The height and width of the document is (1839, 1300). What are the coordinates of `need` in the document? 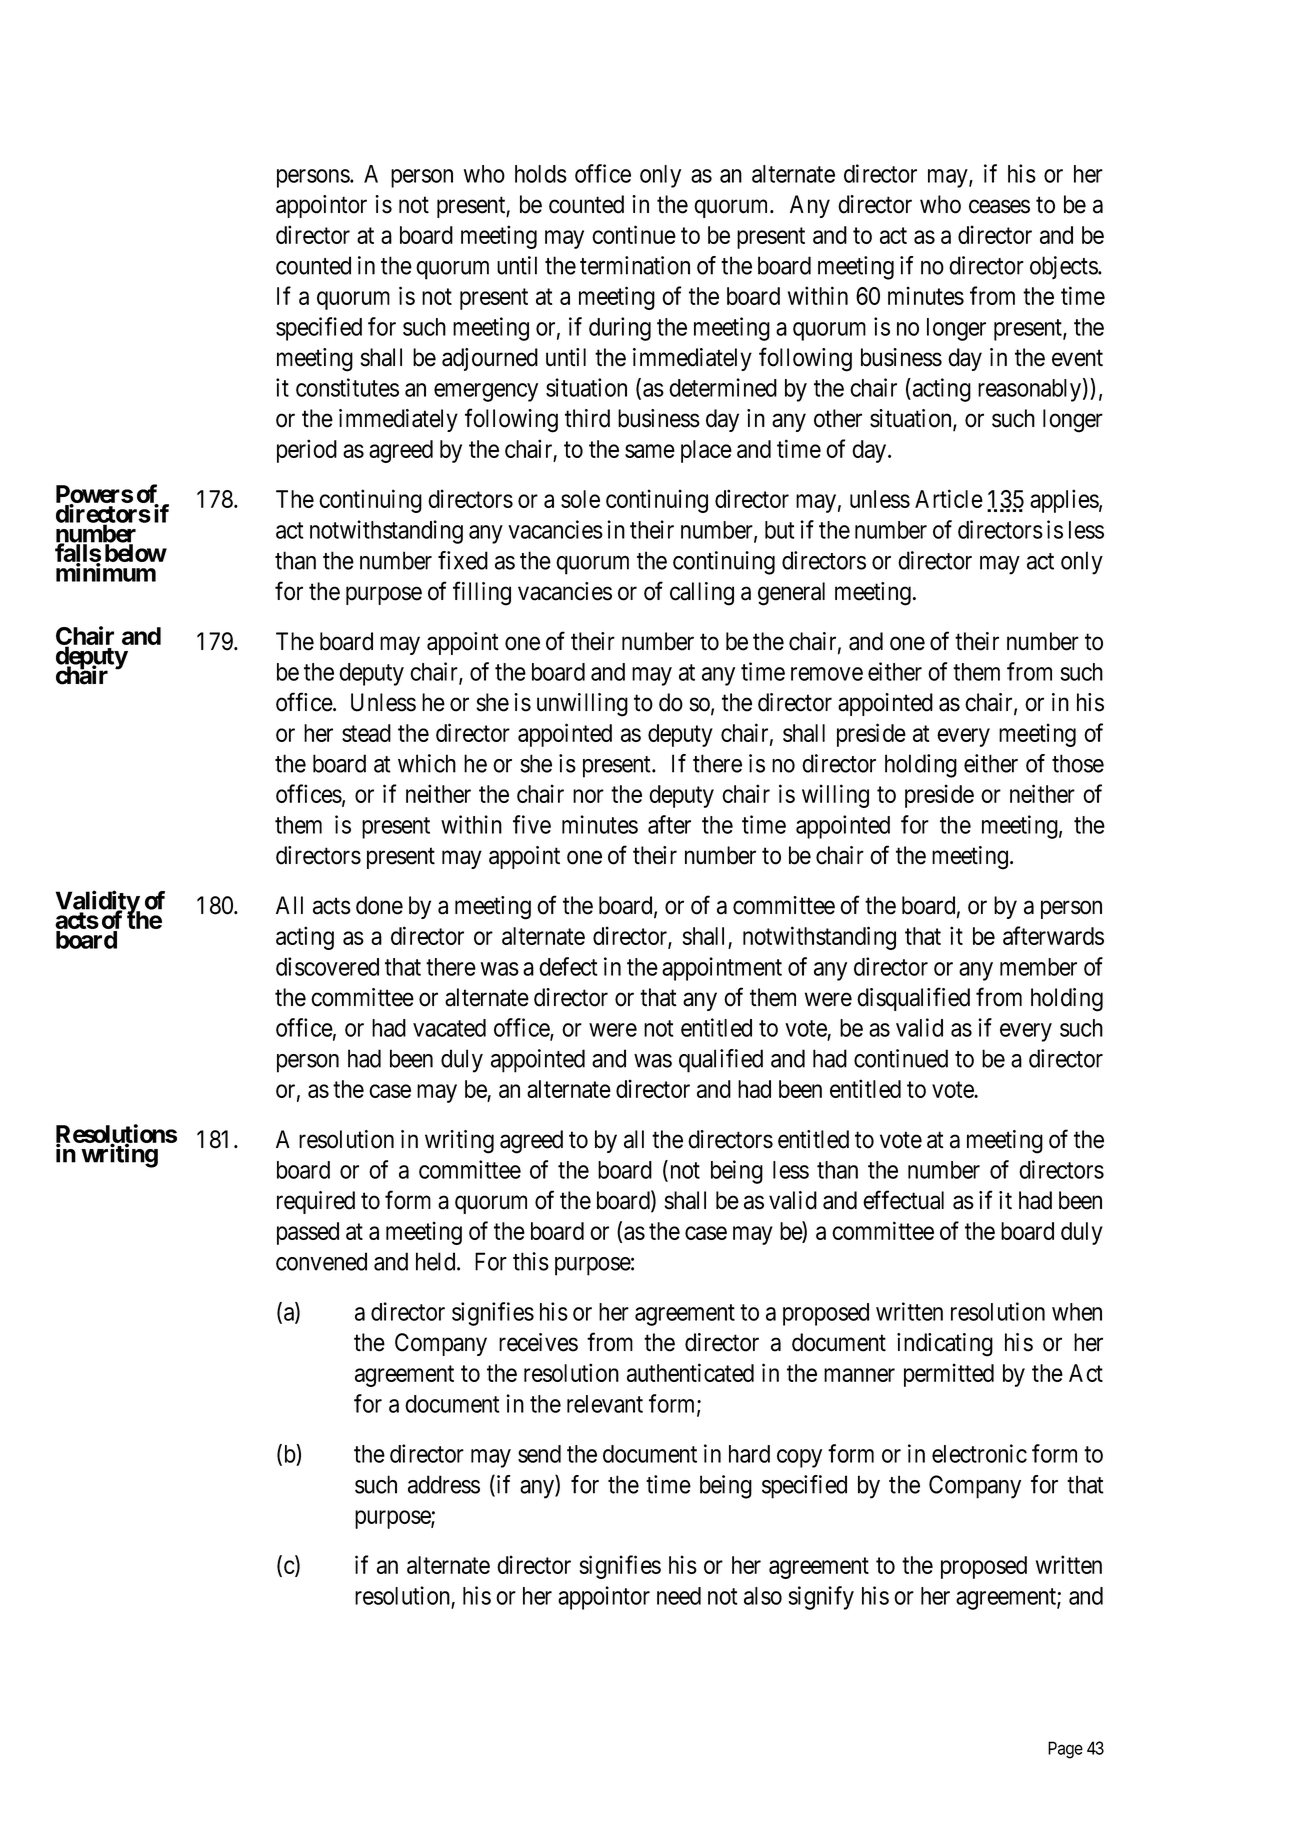 It's located at (679, 1596).
